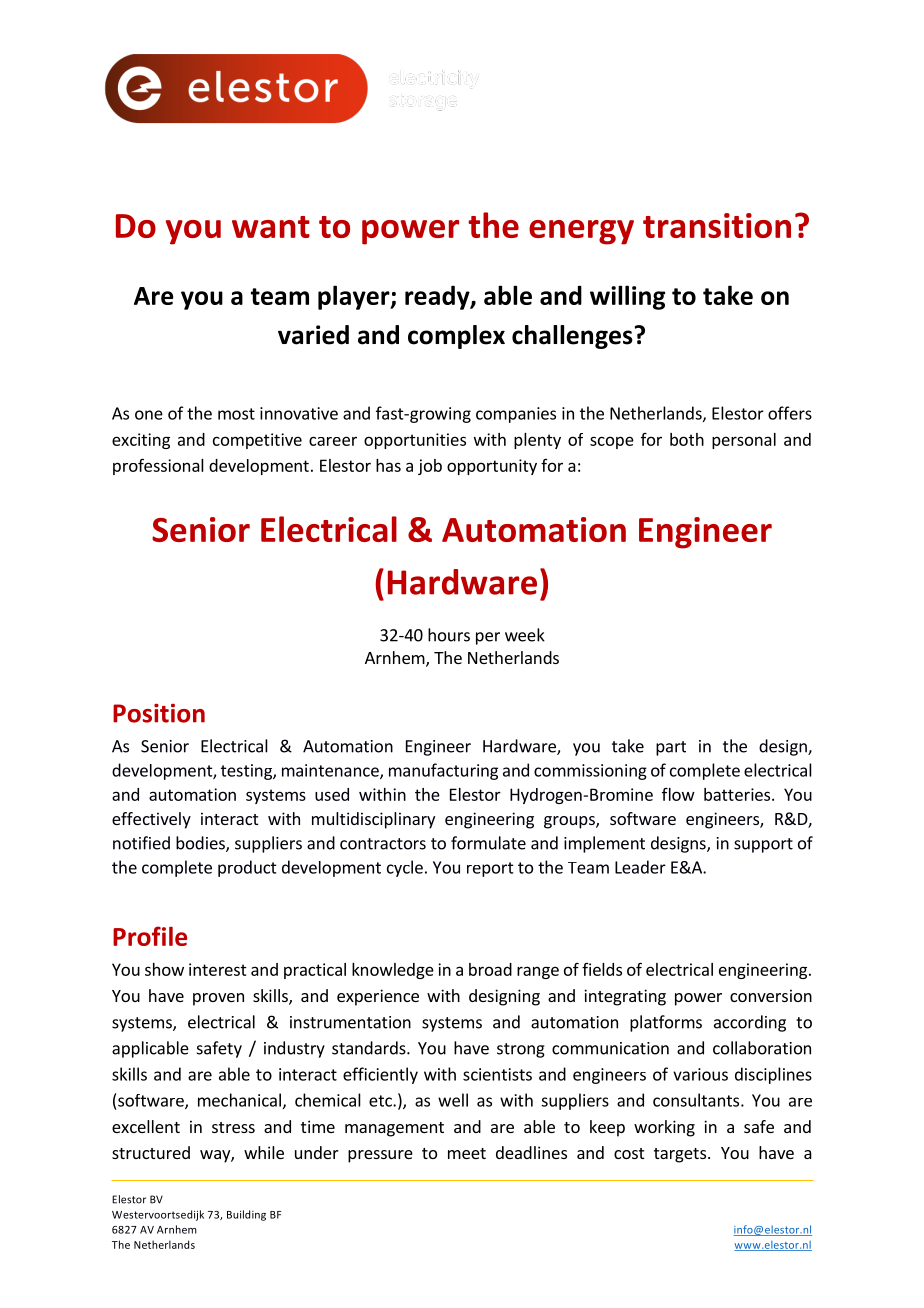 This screenshot has width=924, height=1308. What do you see at coordinates (271, 227) in the screenshot?
I see `want` at bounding box center [271, 227].
